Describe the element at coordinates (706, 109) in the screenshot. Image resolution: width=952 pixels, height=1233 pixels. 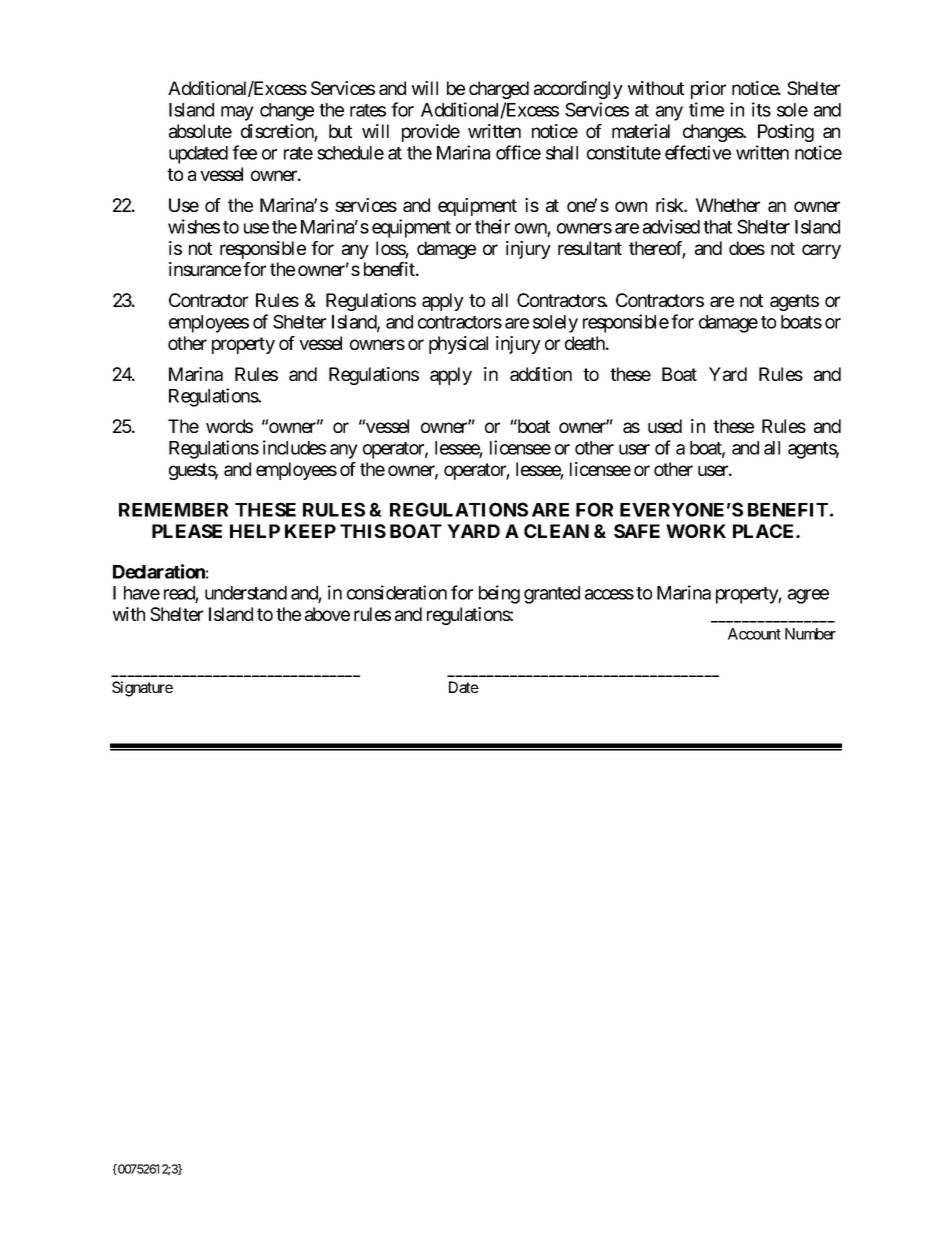
I see `time` at that location.
